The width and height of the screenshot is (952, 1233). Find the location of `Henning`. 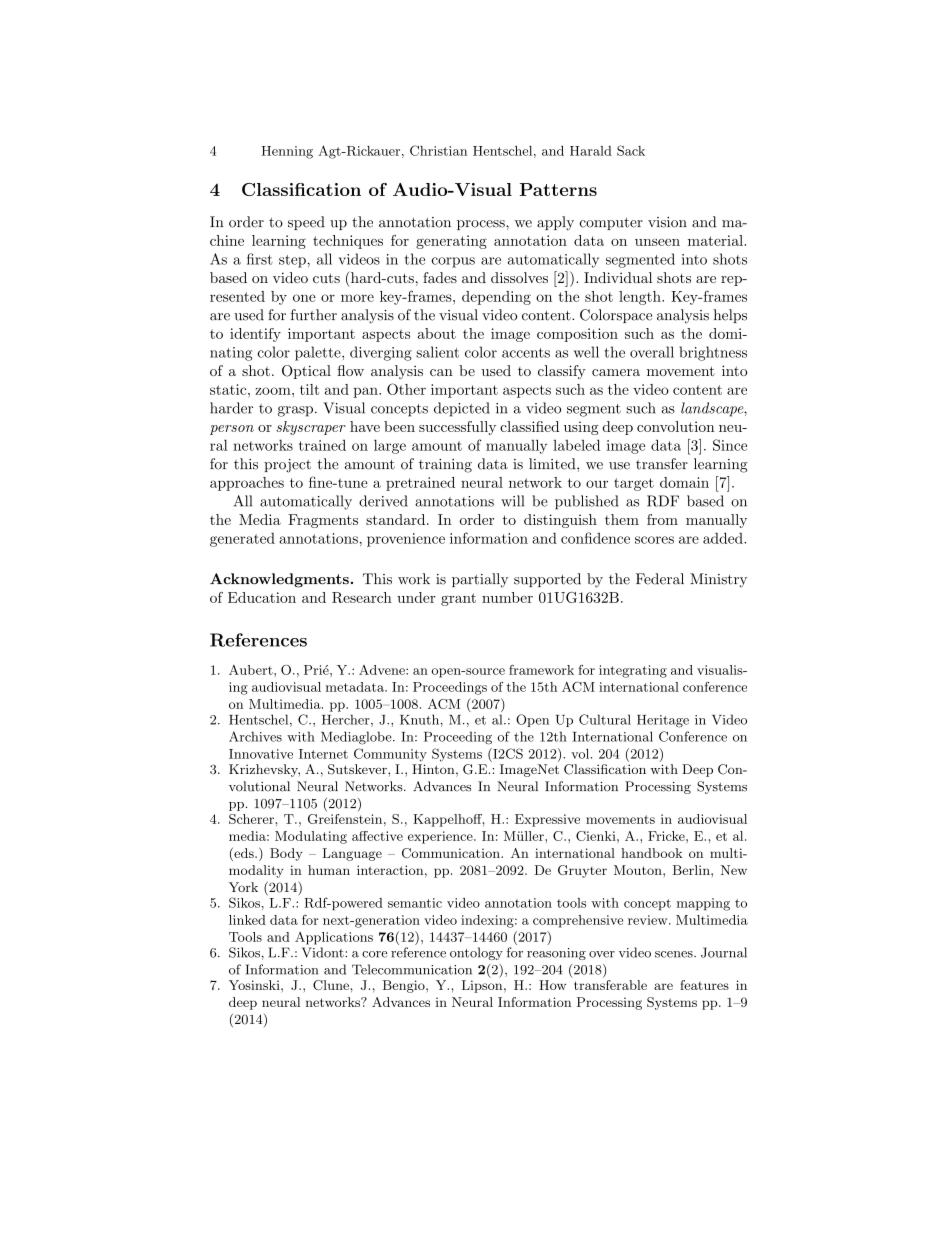

Henning is located at coordinates (287, 152).
